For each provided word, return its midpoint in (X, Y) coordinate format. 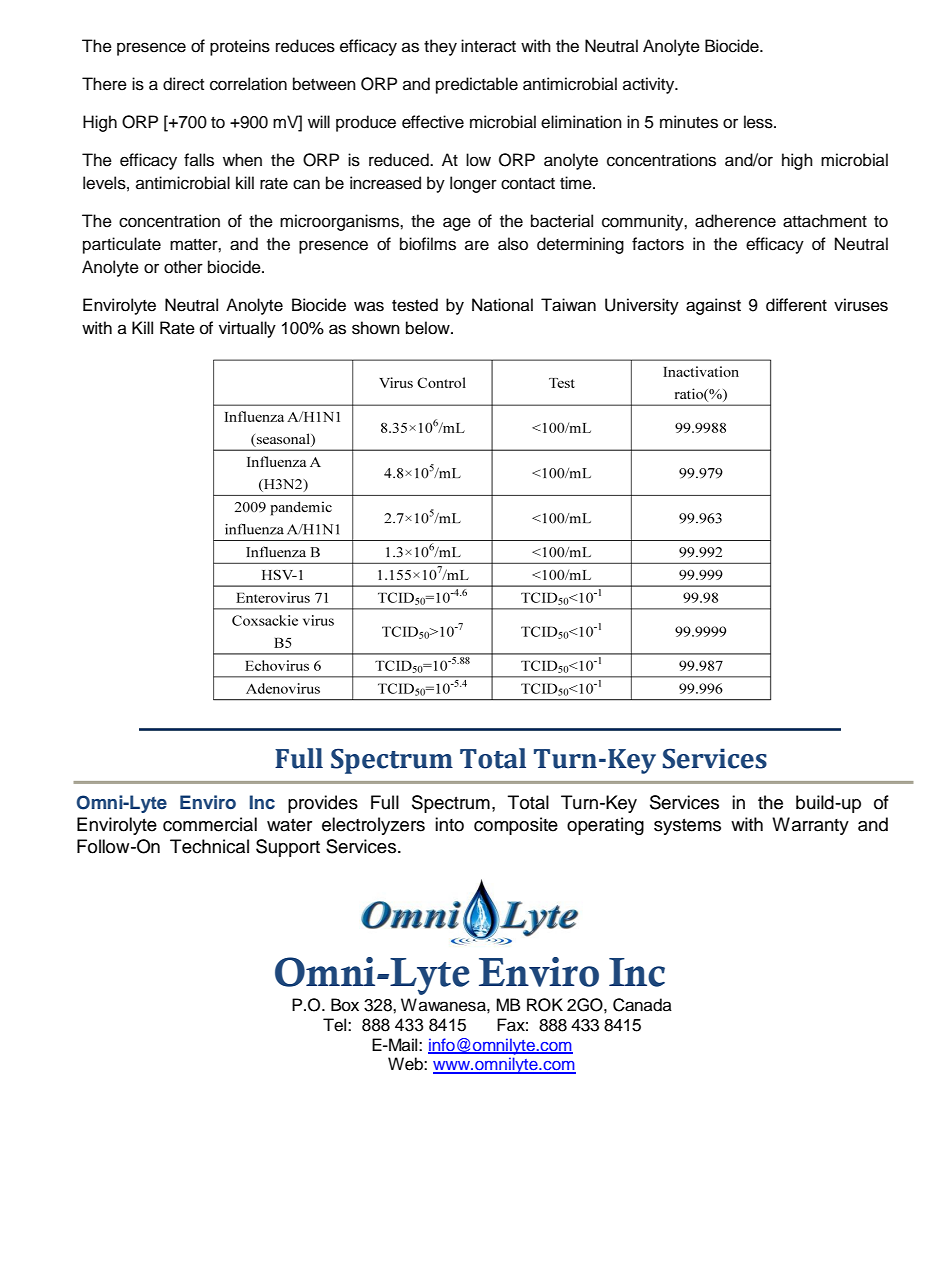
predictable (477, 85)
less (759, 122)
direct (183, 84)
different (796, 305)
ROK (545, 1005)
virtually (247, 329)
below (429, 328)
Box (345, 1005)
